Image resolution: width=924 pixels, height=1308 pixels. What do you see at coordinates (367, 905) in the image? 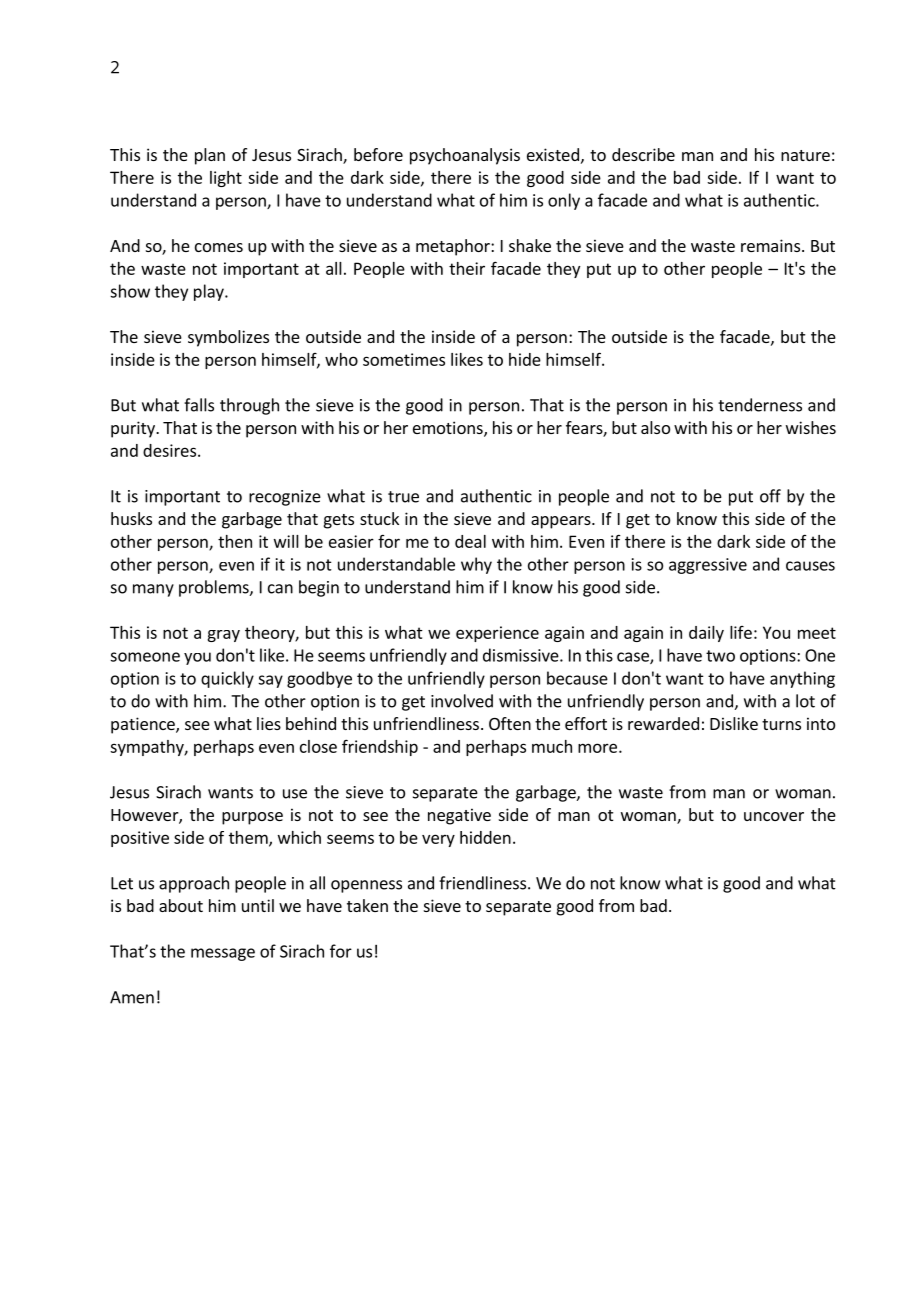
I see `taken` at bounding box center [367, 905].
